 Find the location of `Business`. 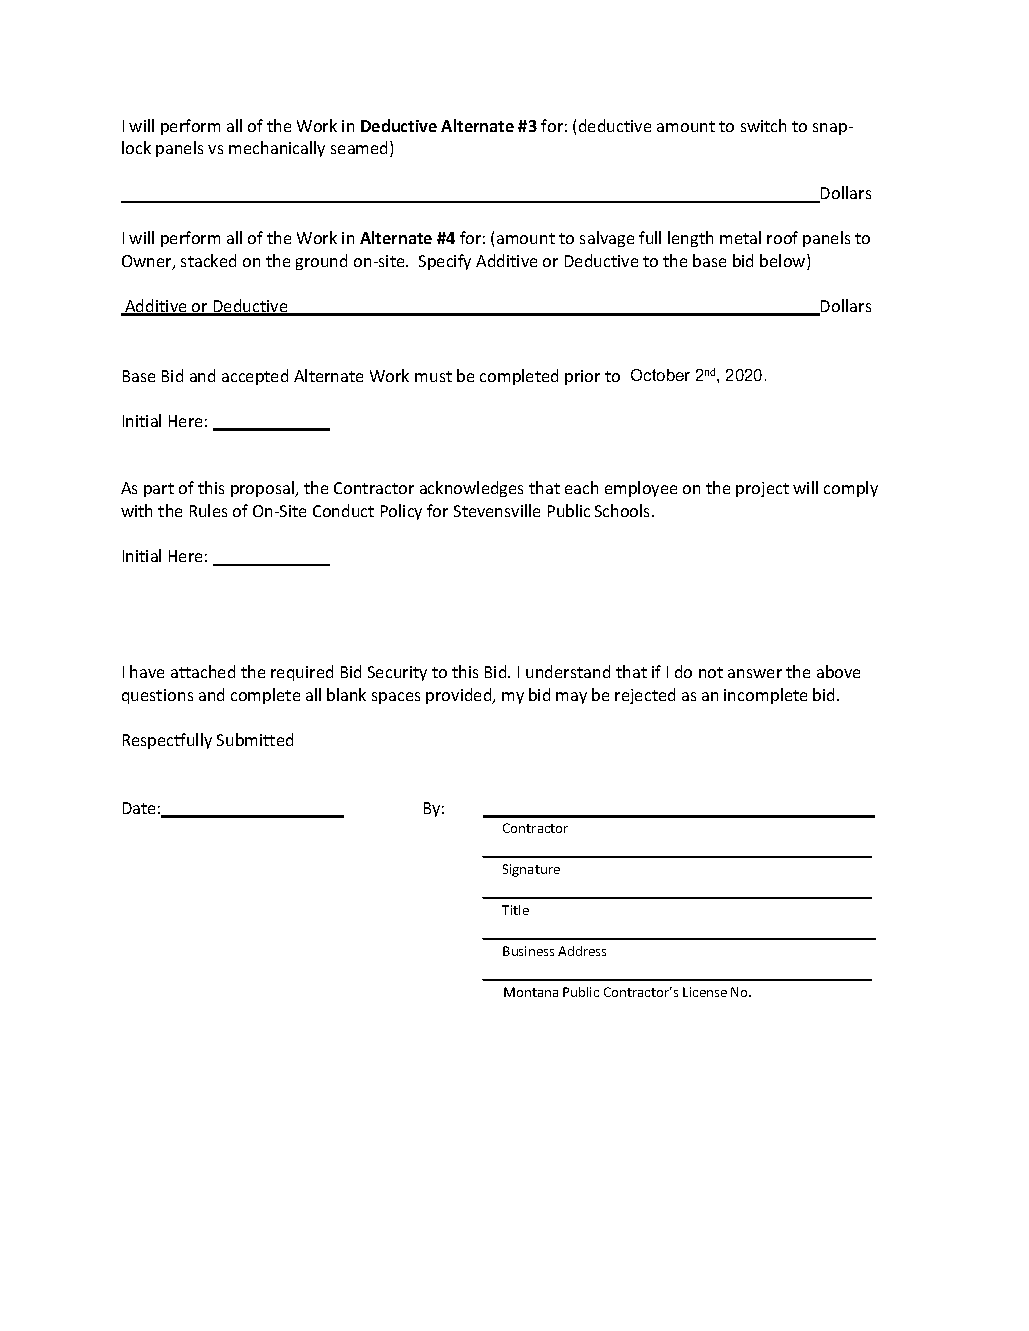

Business is located at coordinates (528, 951).
